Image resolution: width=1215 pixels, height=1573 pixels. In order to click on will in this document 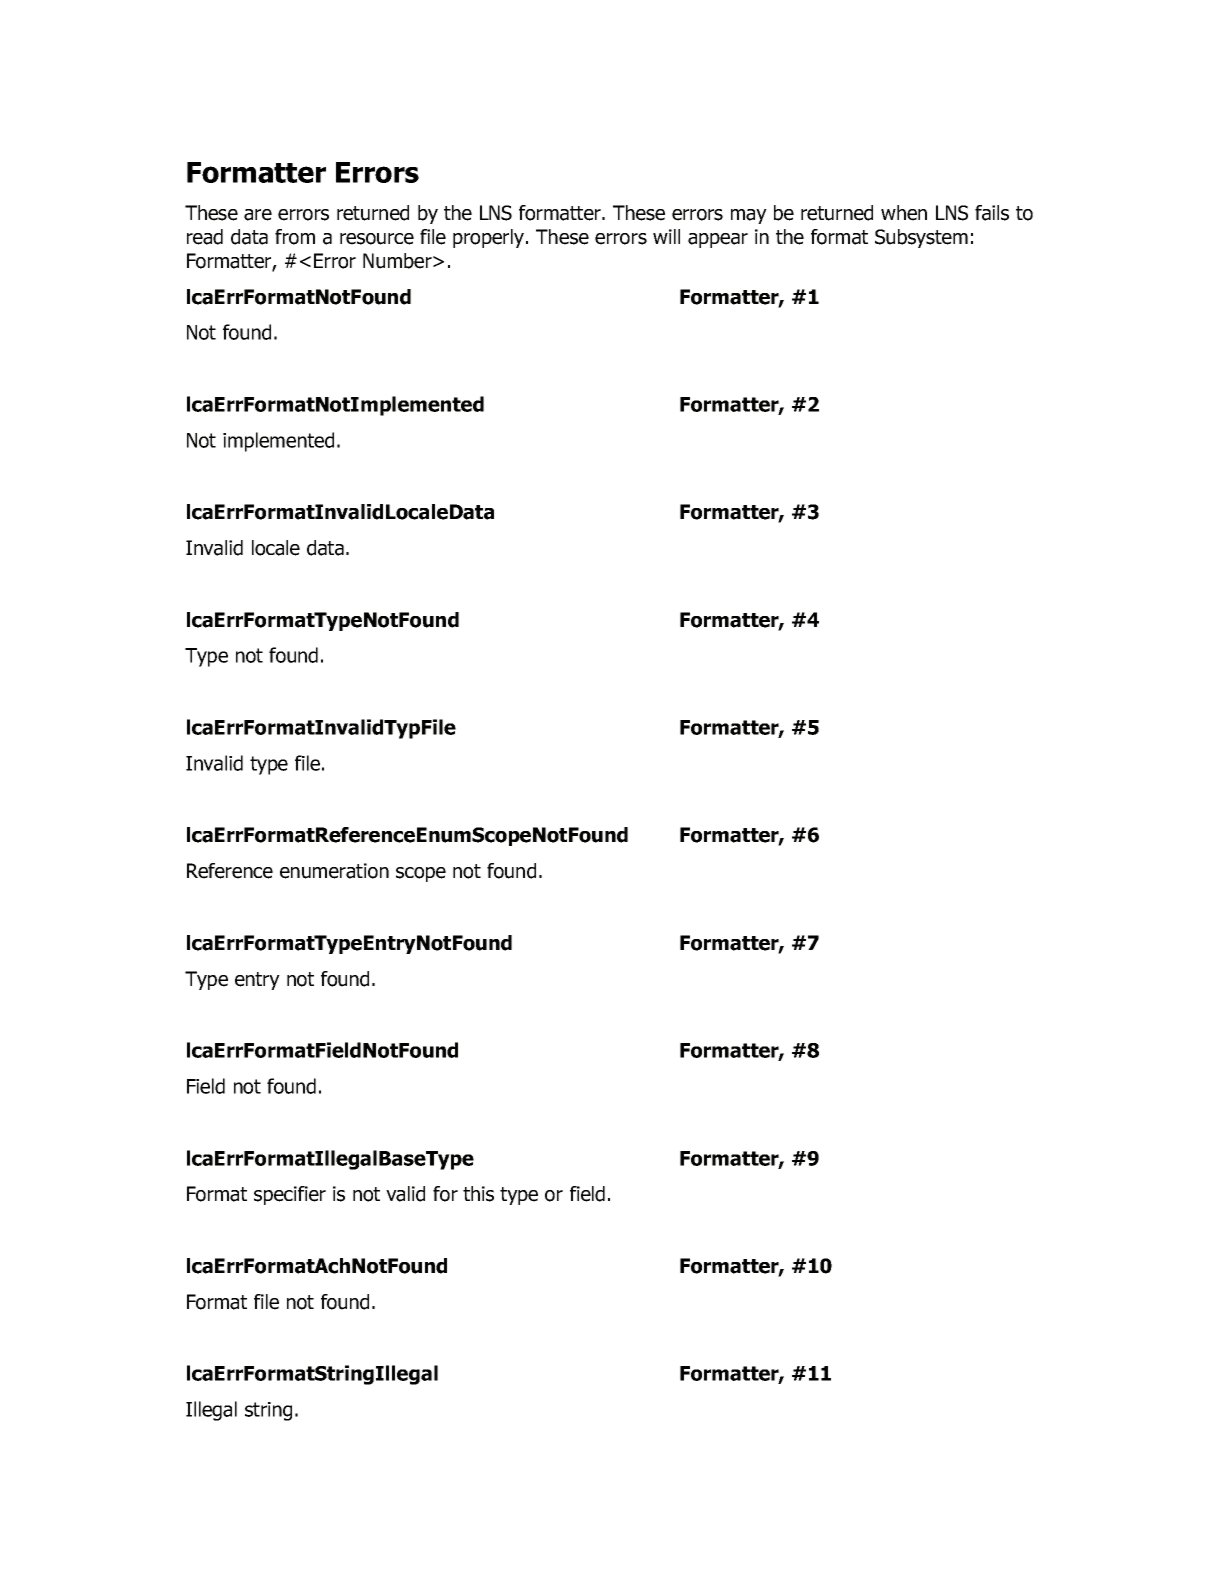, I will do `click(666, 236)`.
